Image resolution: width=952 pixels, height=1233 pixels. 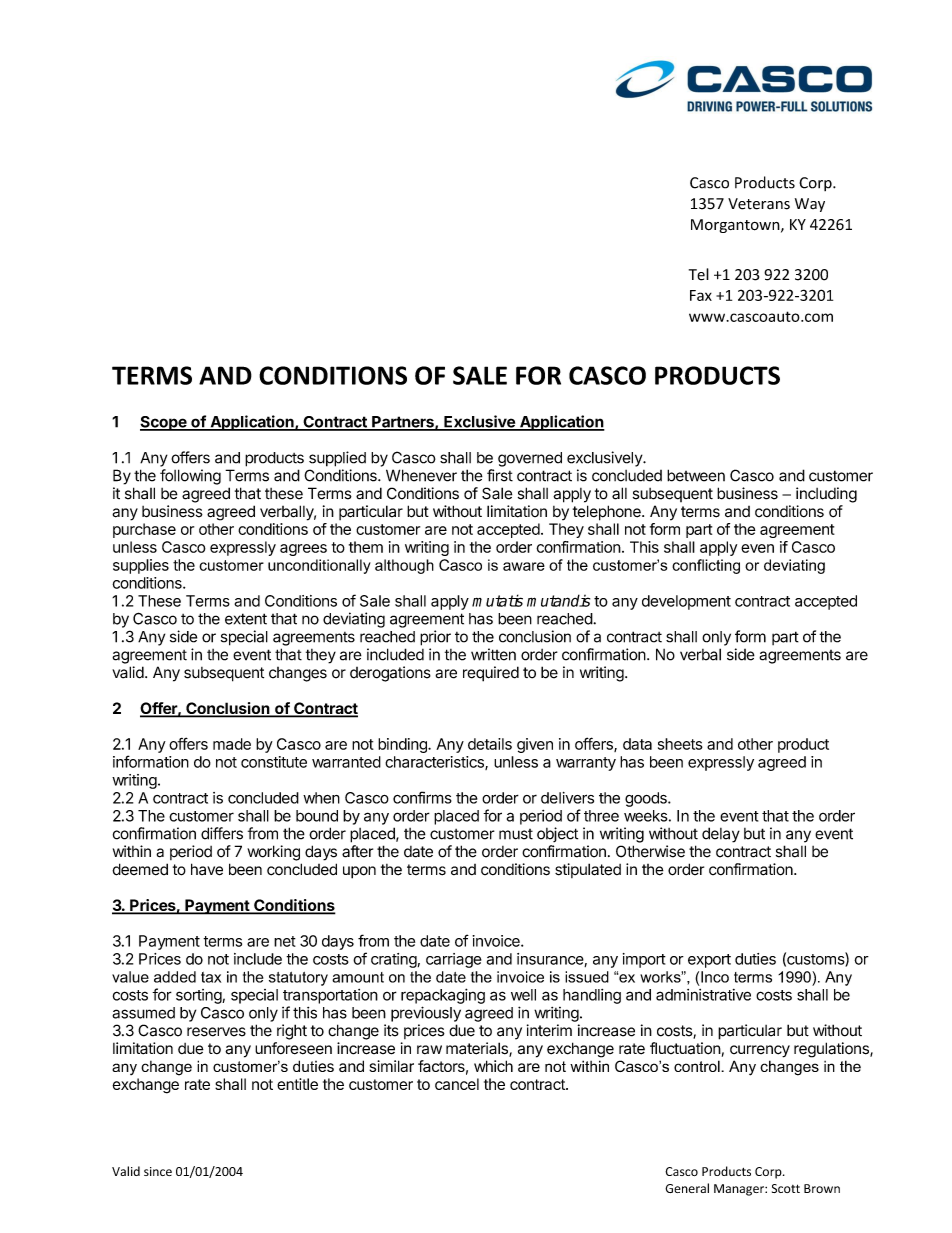 I want to click on Fax, so click(x=701, y=295).
